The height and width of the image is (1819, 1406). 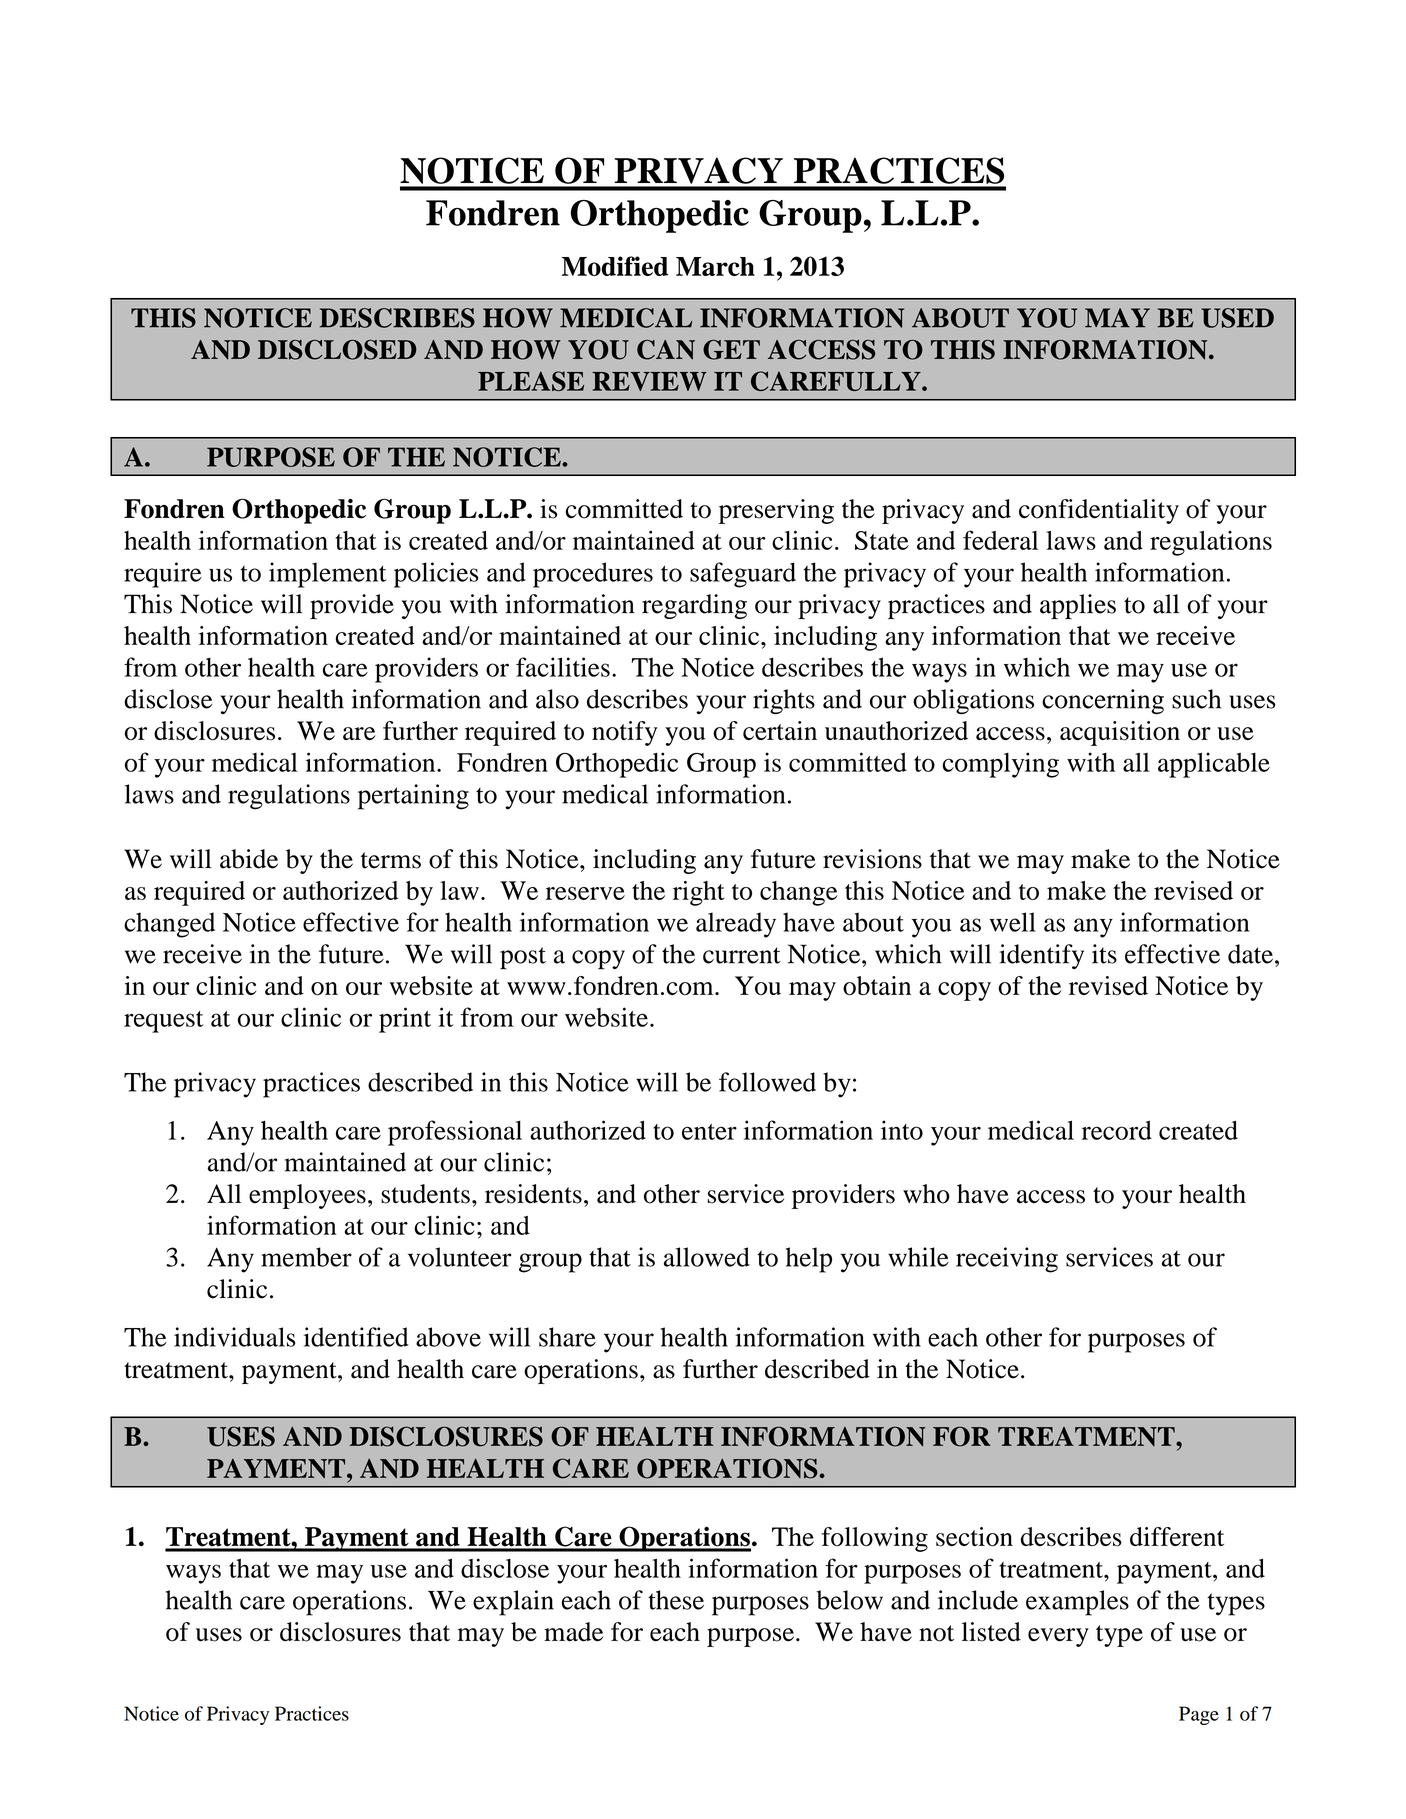 What do you see at coordinates (413, 797) in the image?
I see `pertaining` at bounding box center [413, 797].
